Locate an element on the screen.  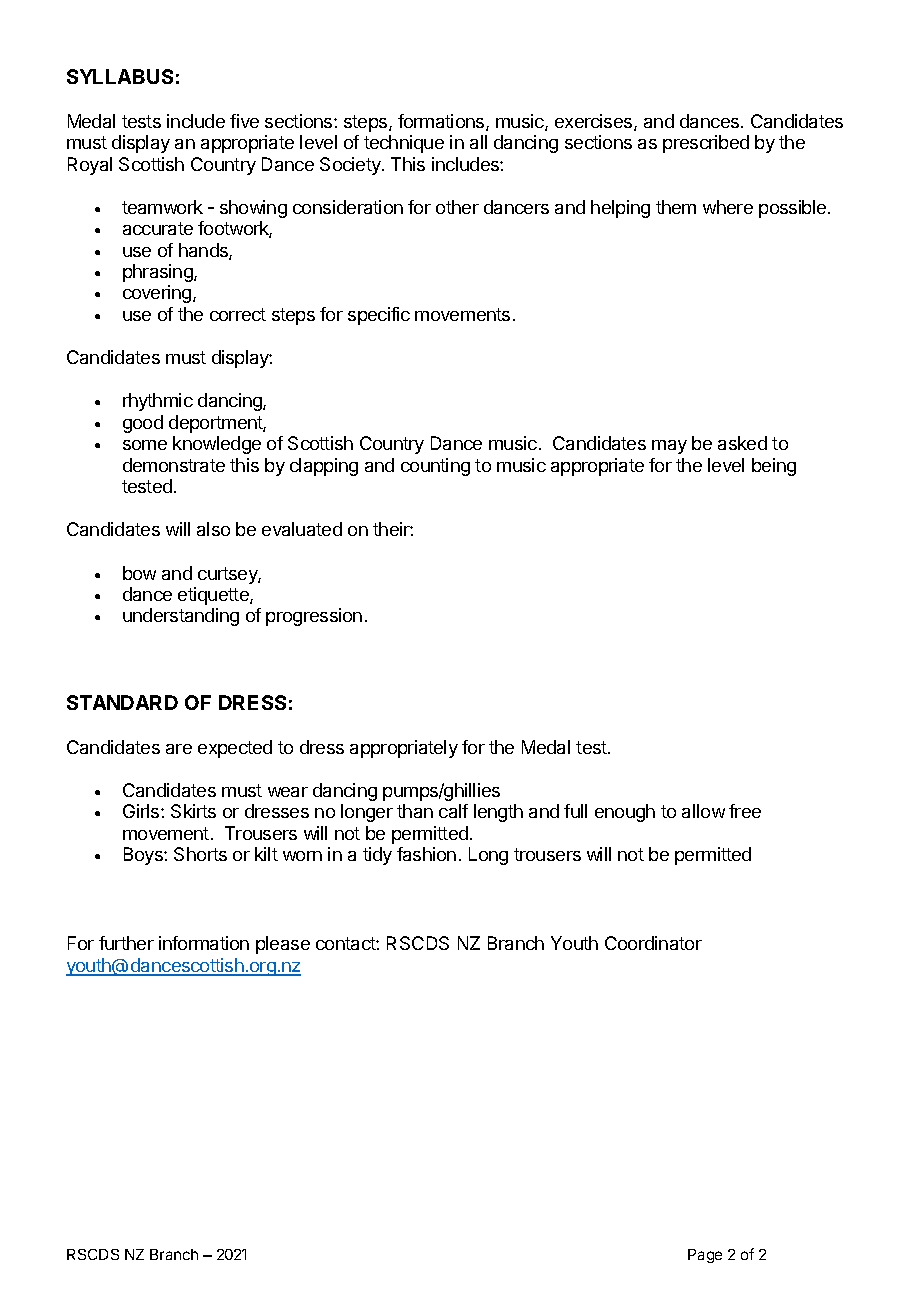
please is located at coordinates (283, 945).
